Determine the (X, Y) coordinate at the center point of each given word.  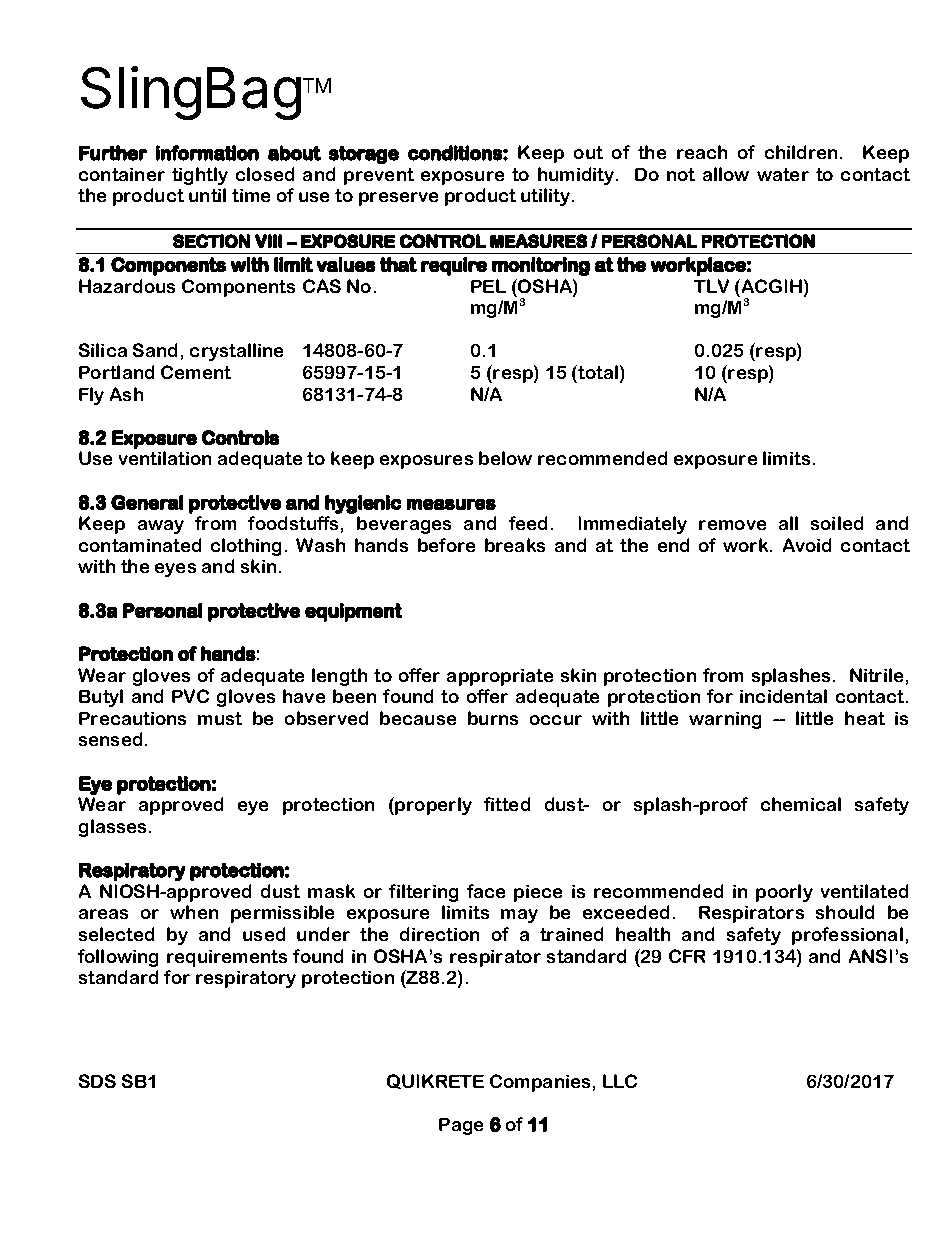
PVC (190, 696)
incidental (783, 696)
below (505, 458)
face (486, 891)
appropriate (500, 677)
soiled (837, 523)
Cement (196, 372)
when (194, 912)
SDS (97, 1081)
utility (545, 197)
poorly (784, 893)
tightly (200, 176)
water (783, 174)
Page (461, 1126)
